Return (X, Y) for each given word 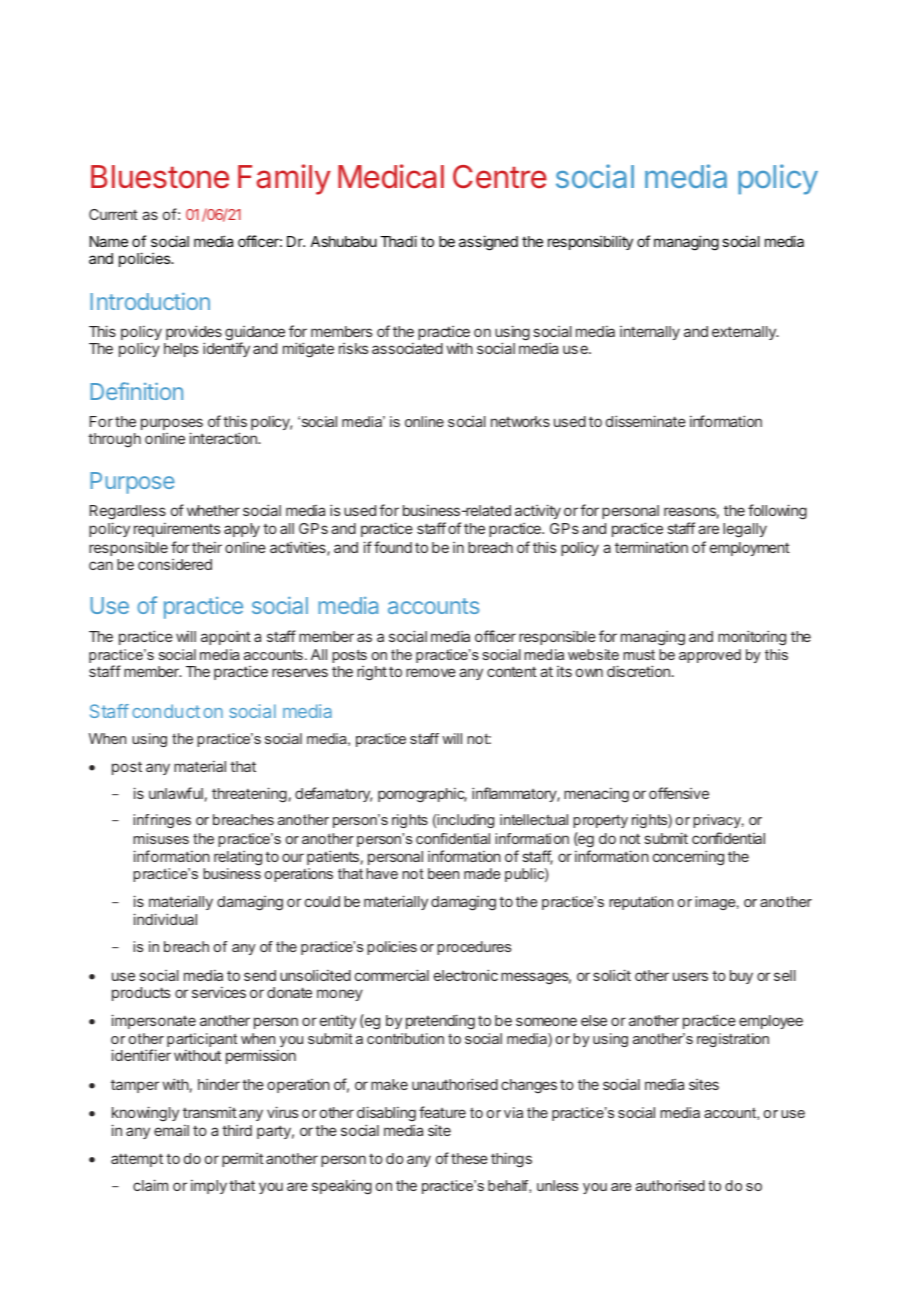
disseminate (646, 421)
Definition (136, 391)
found (393, 547)
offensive (679, 793)
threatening (249, 795)
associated (407, 348)
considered (175, 564)
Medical (391, 176)
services (219, 992)
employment (750, 549)
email (171, 1130)
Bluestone (160, 177)
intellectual (534, 819)
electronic (466, 975)
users (690, 976)
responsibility (590, 242)
